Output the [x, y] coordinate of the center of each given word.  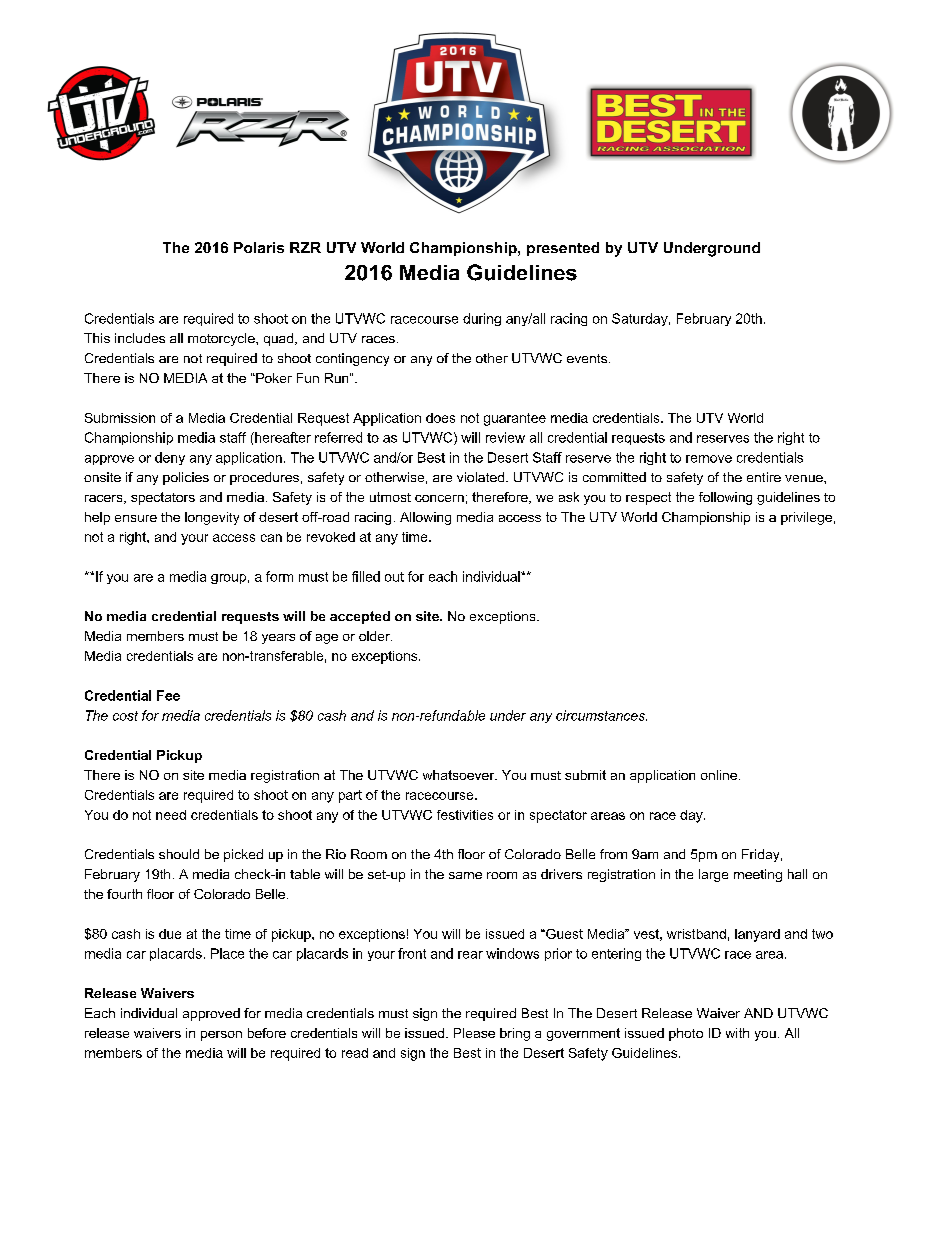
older [375, 636]
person [221, 1036]
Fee [168, 695]
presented [563, 249]
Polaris [259, 247]
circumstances [601, 715]
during [482, 319]
